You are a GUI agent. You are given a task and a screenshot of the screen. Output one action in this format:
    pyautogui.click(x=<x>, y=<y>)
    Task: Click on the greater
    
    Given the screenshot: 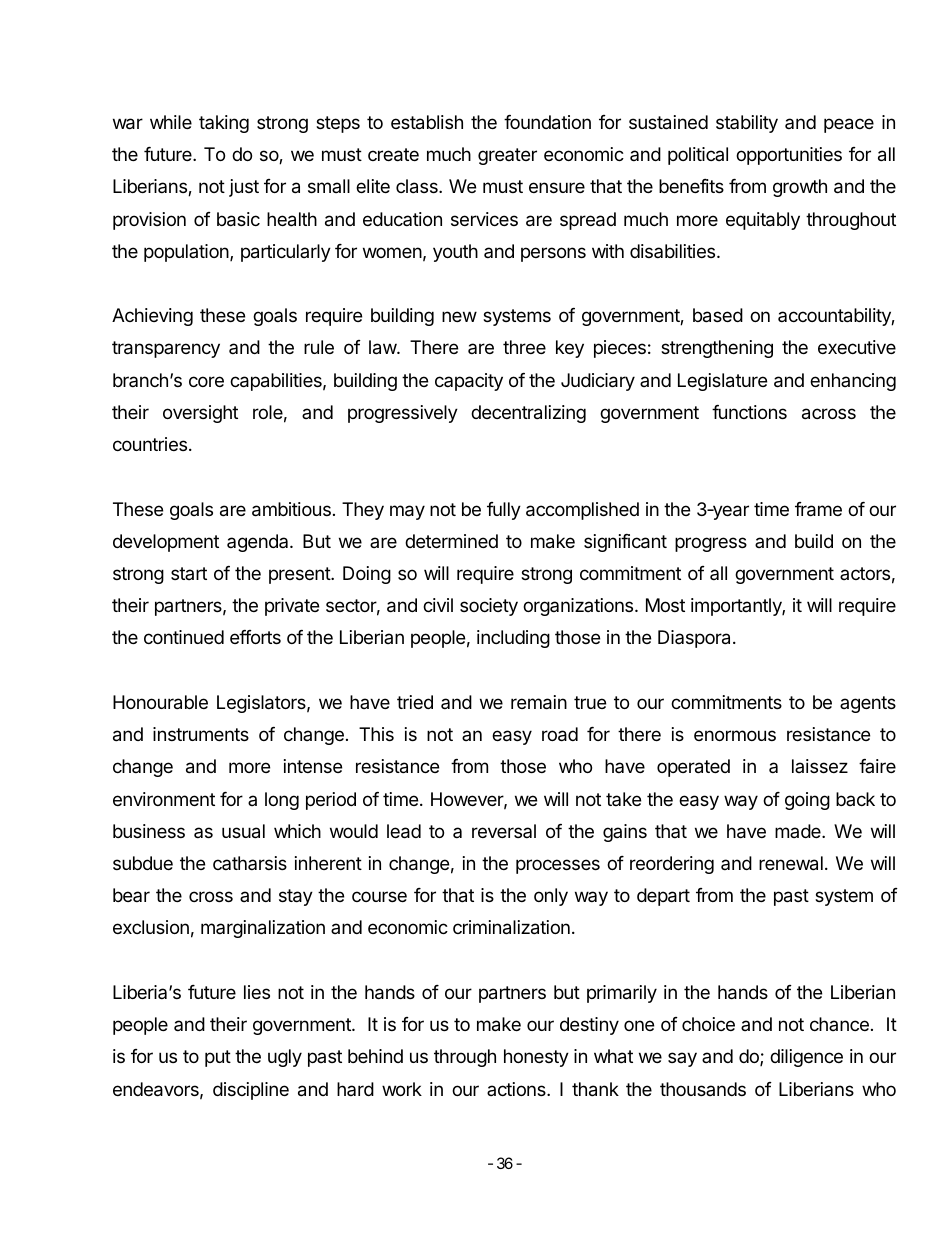 What is the action you would take?
    pyautogui.click(x=507, y=156)
